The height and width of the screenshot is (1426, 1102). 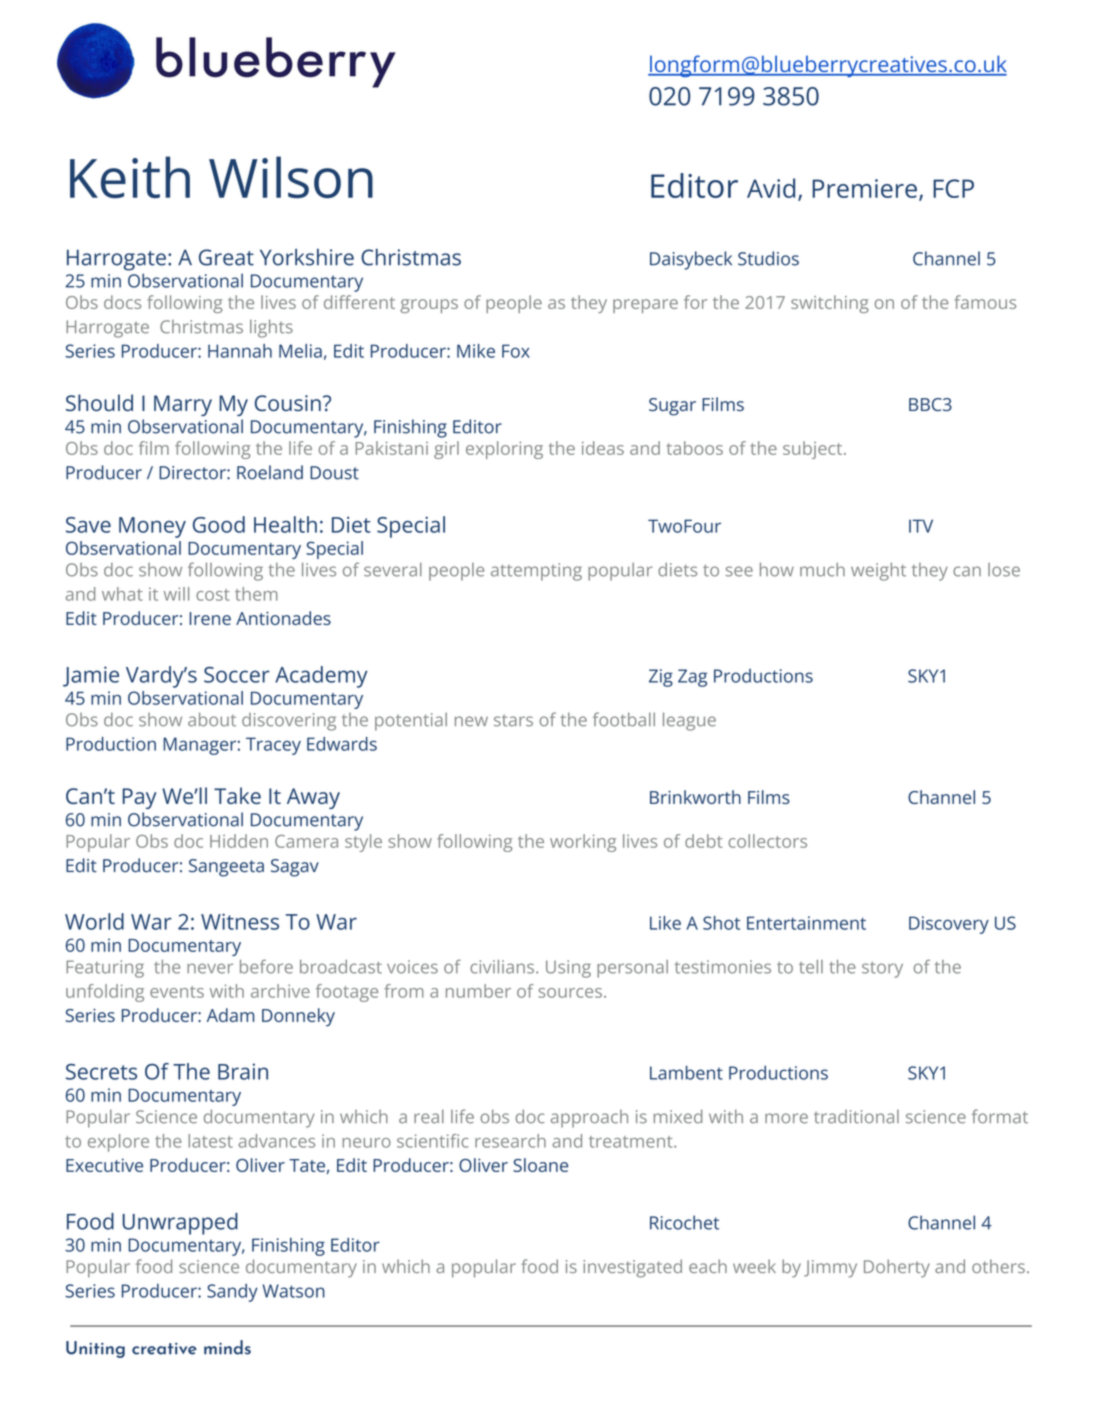 What do you see at coordinates (232, 1293) in the screenshot?
I see `Sandy` at bounding box center [232, 1293].
